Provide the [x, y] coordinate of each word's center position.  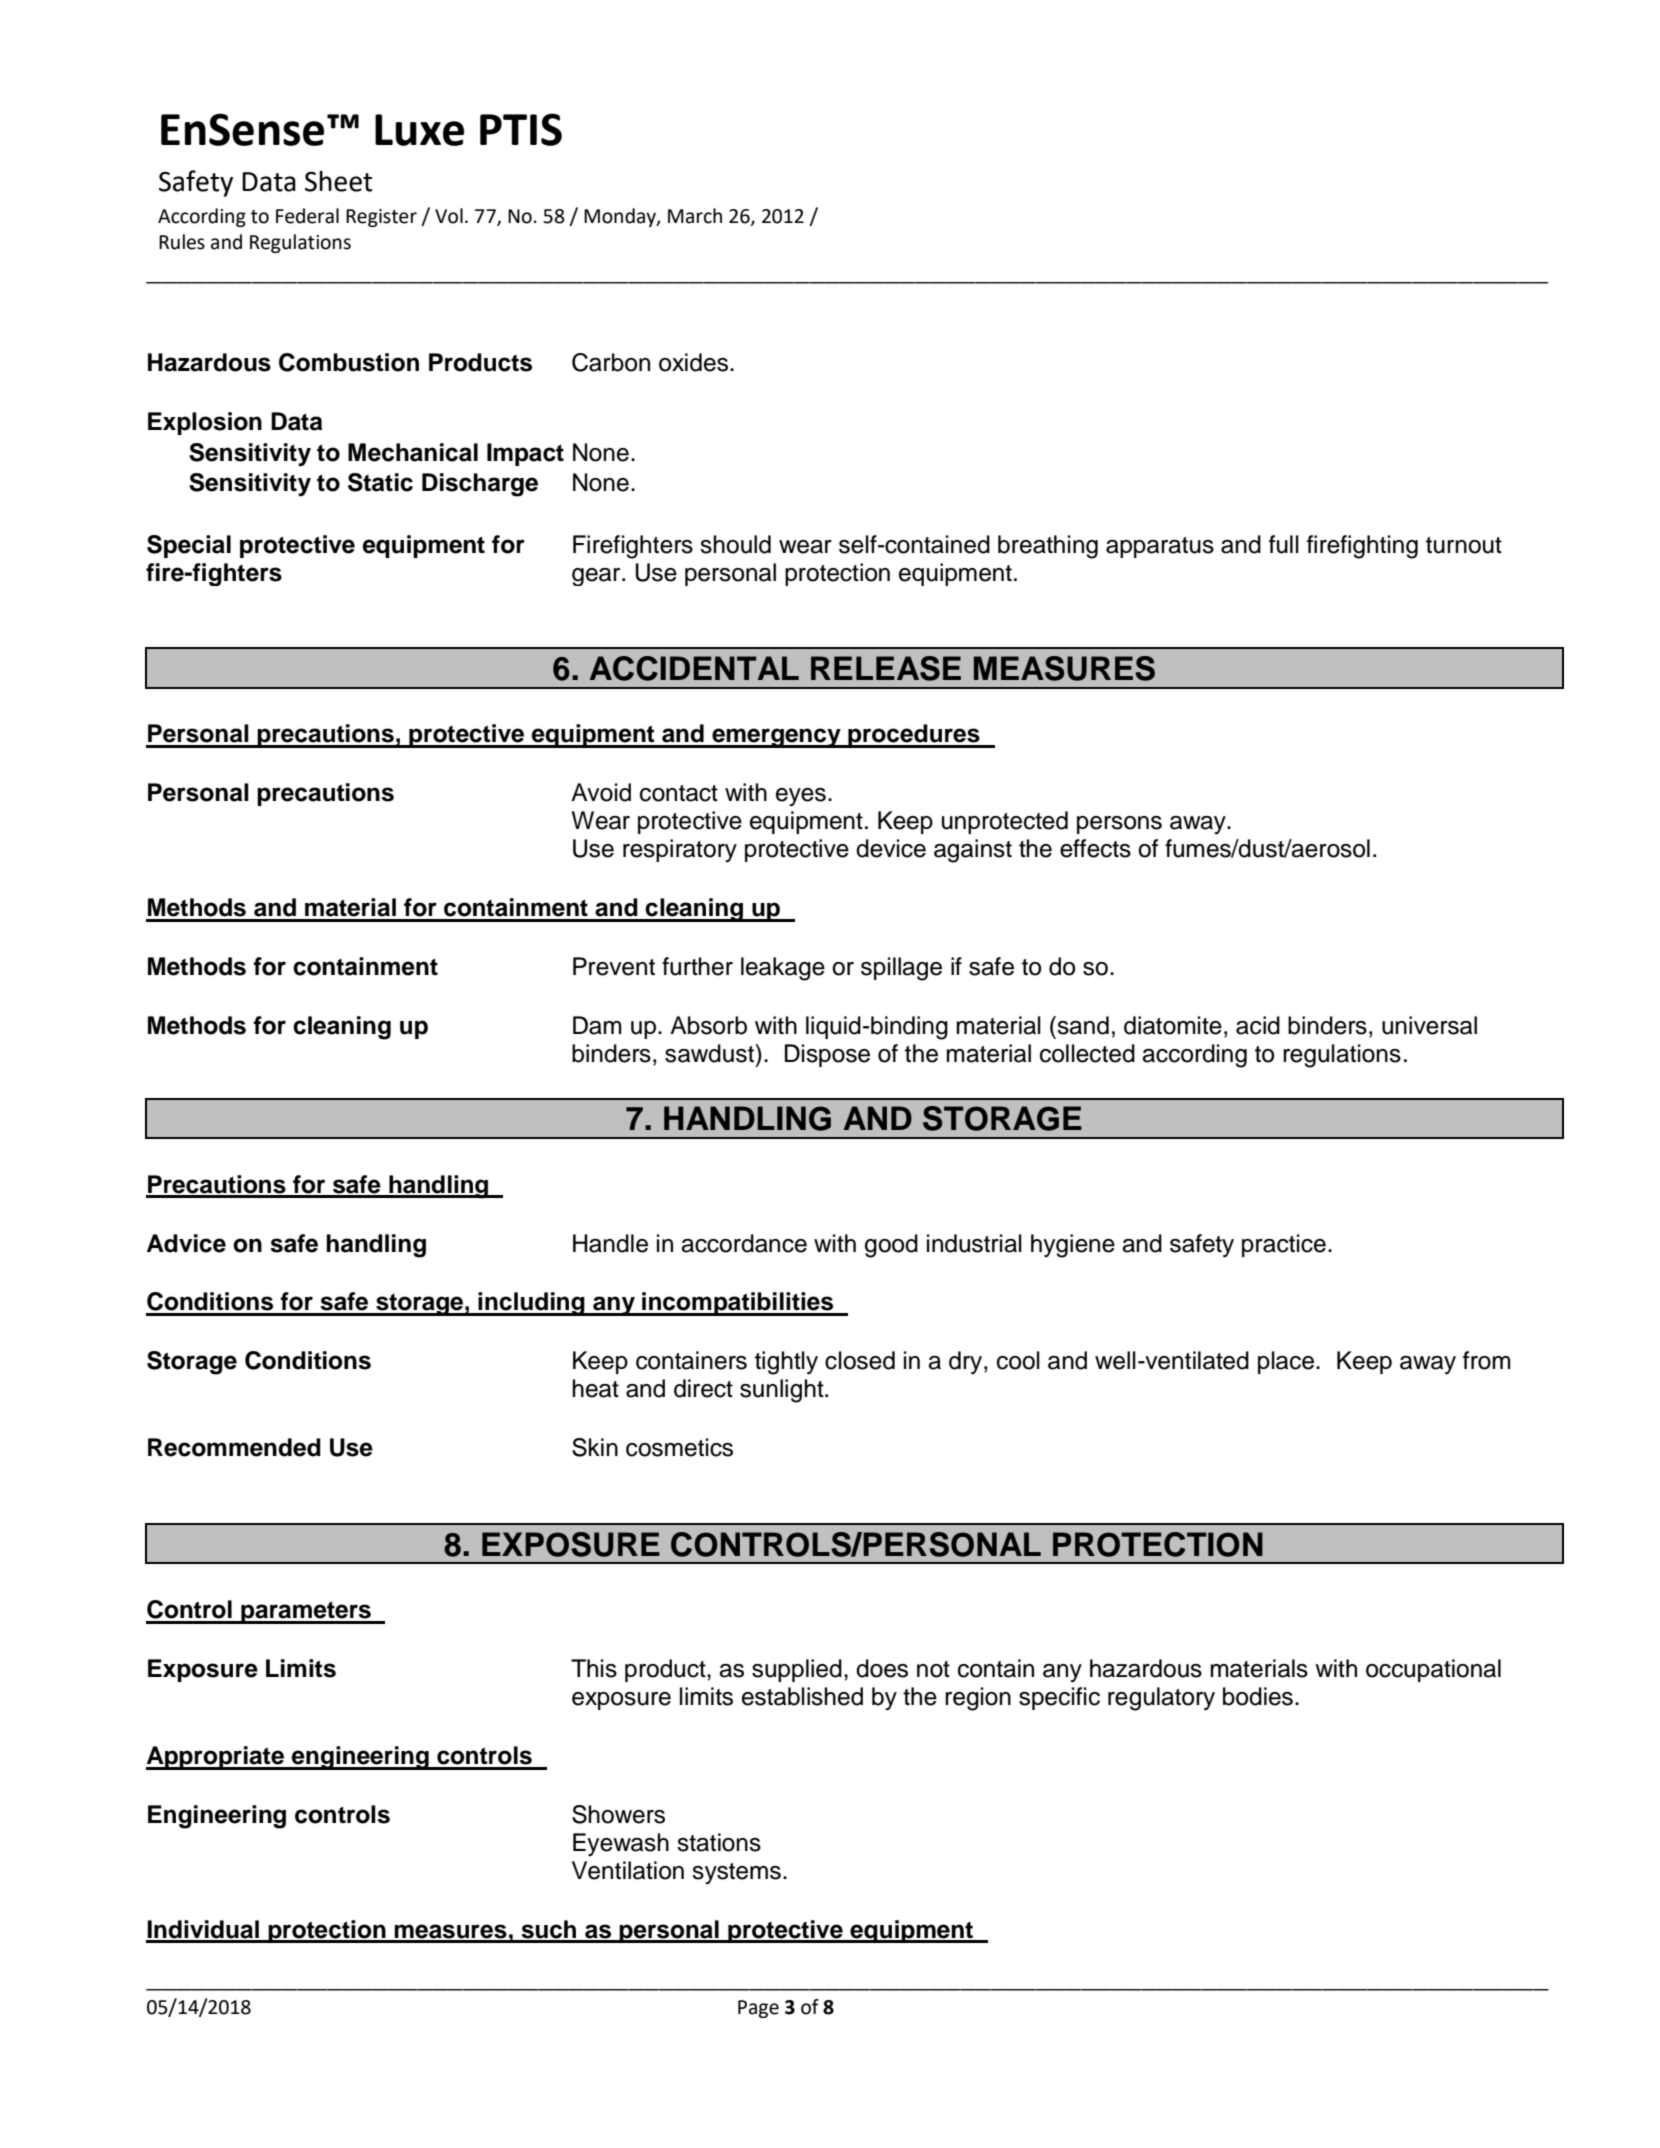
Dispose [827, 1055]
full [1284, 544]
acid [1258, 1025]
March [695, 216]
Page [758, 2009]
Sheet [338, 181]
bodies [1258, 1696]
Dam [597, 1025]
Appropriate [216, 1758]
